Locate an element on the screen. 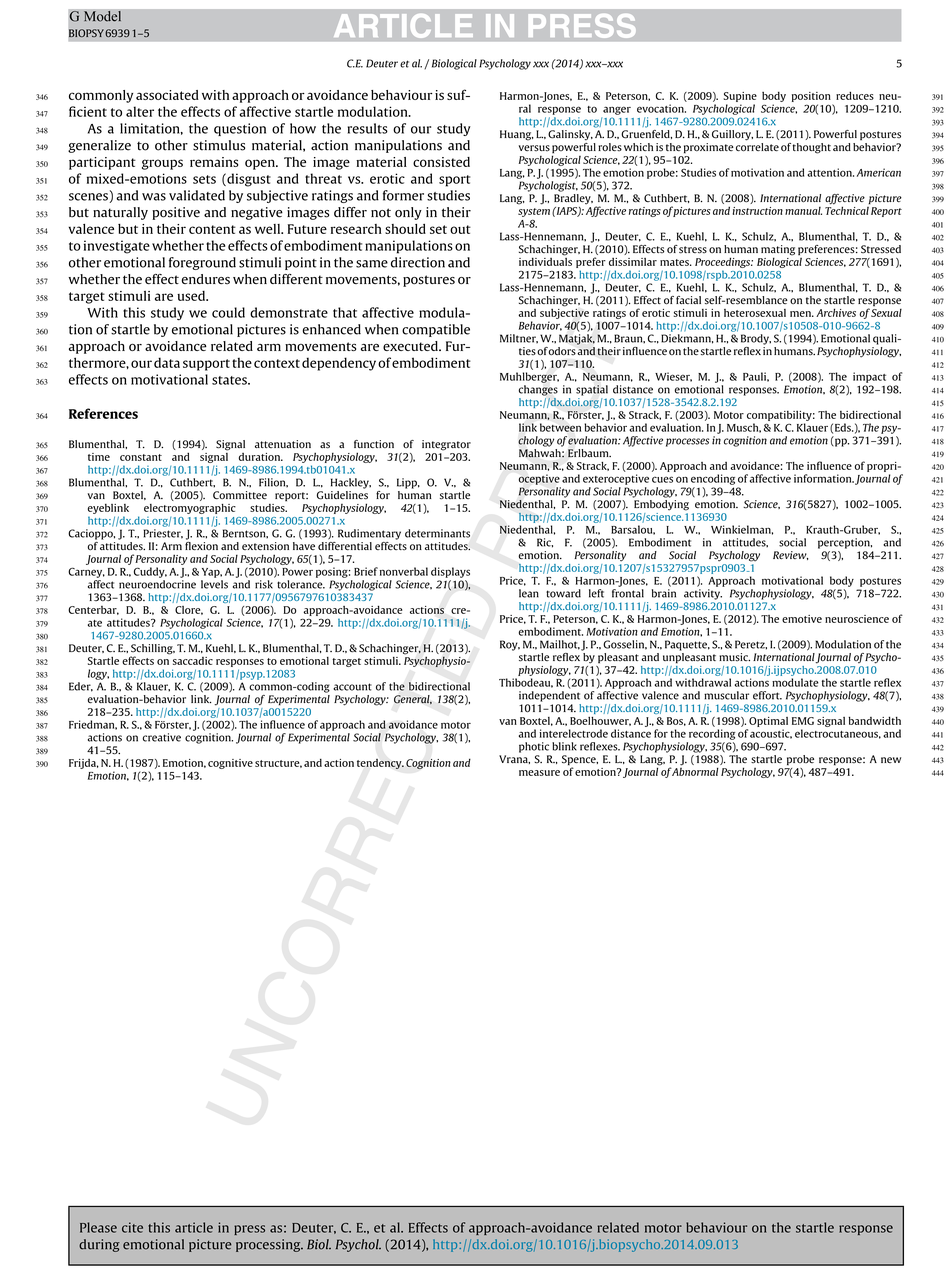 Image resolution: width=952 pixels, height=1270 pixels. associated is located at coordinates (167, 95).
